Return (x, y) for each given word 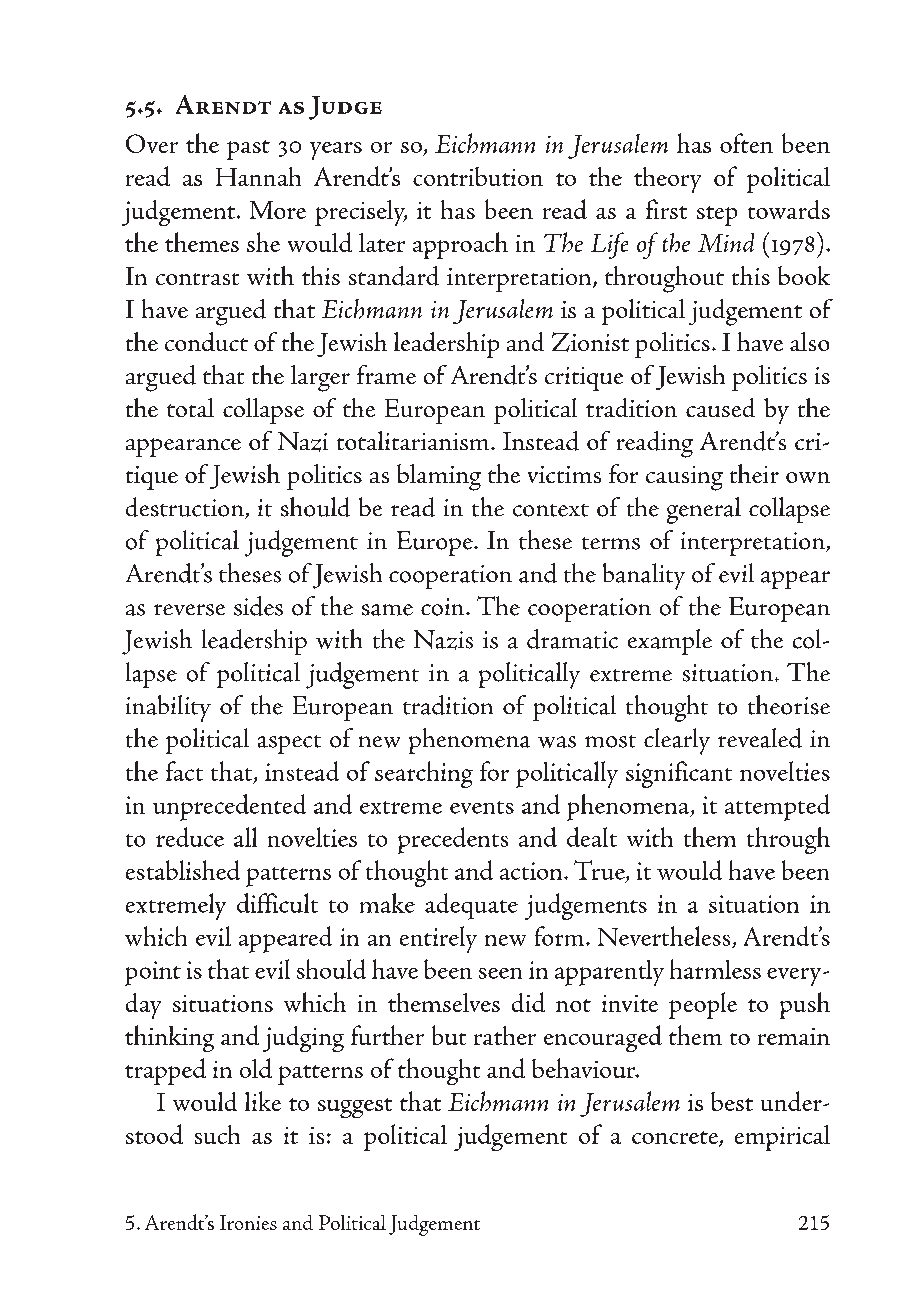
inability (168, 708)
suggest (355, 1108)
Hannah (258, 176)
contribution (478, 176)
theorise (789, 705)
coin (444, 607)
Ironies (248, 1222)
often (746, 143)
